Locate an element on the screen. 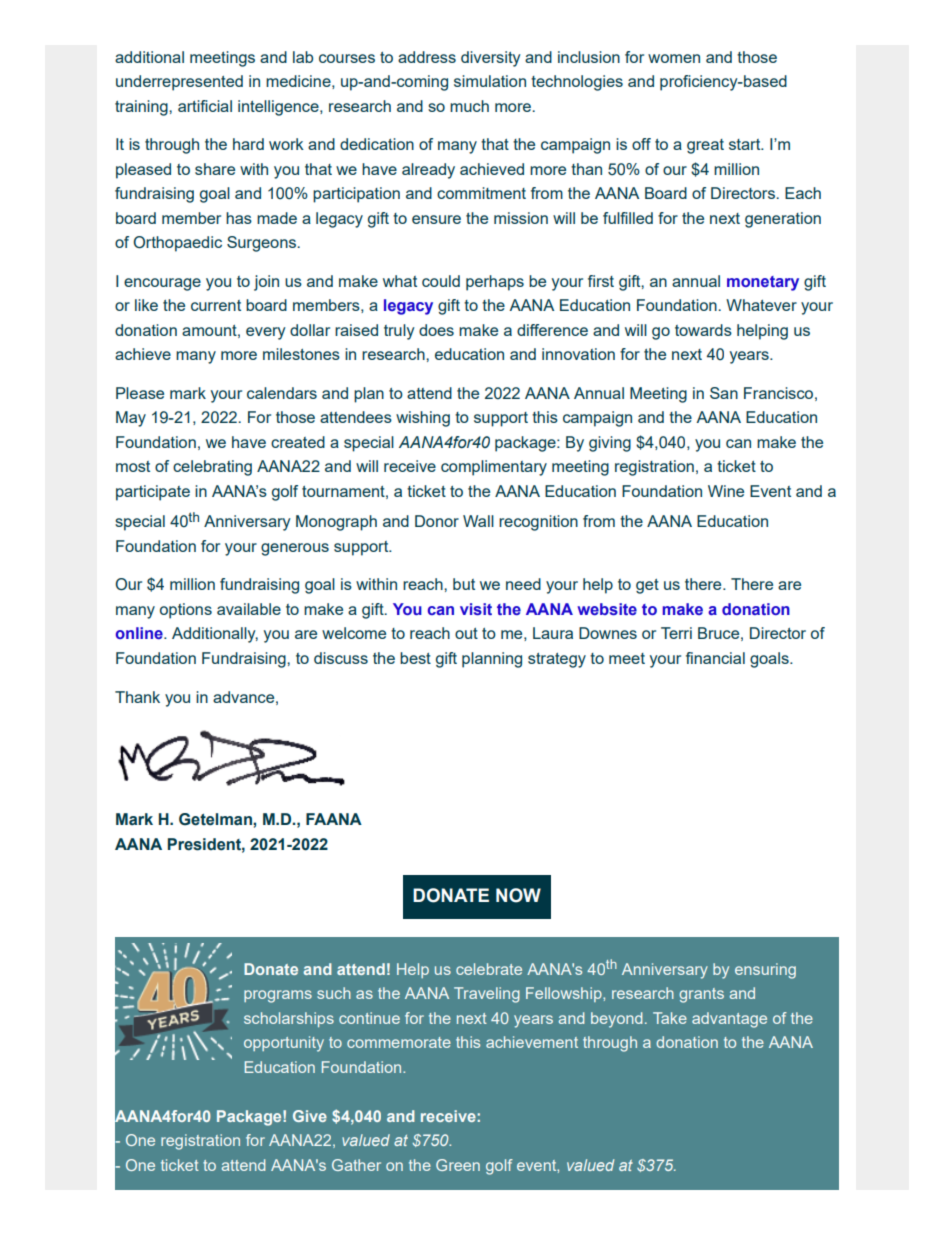 The image size is (952, 1233). financial is located at coordinates (715, 658).
